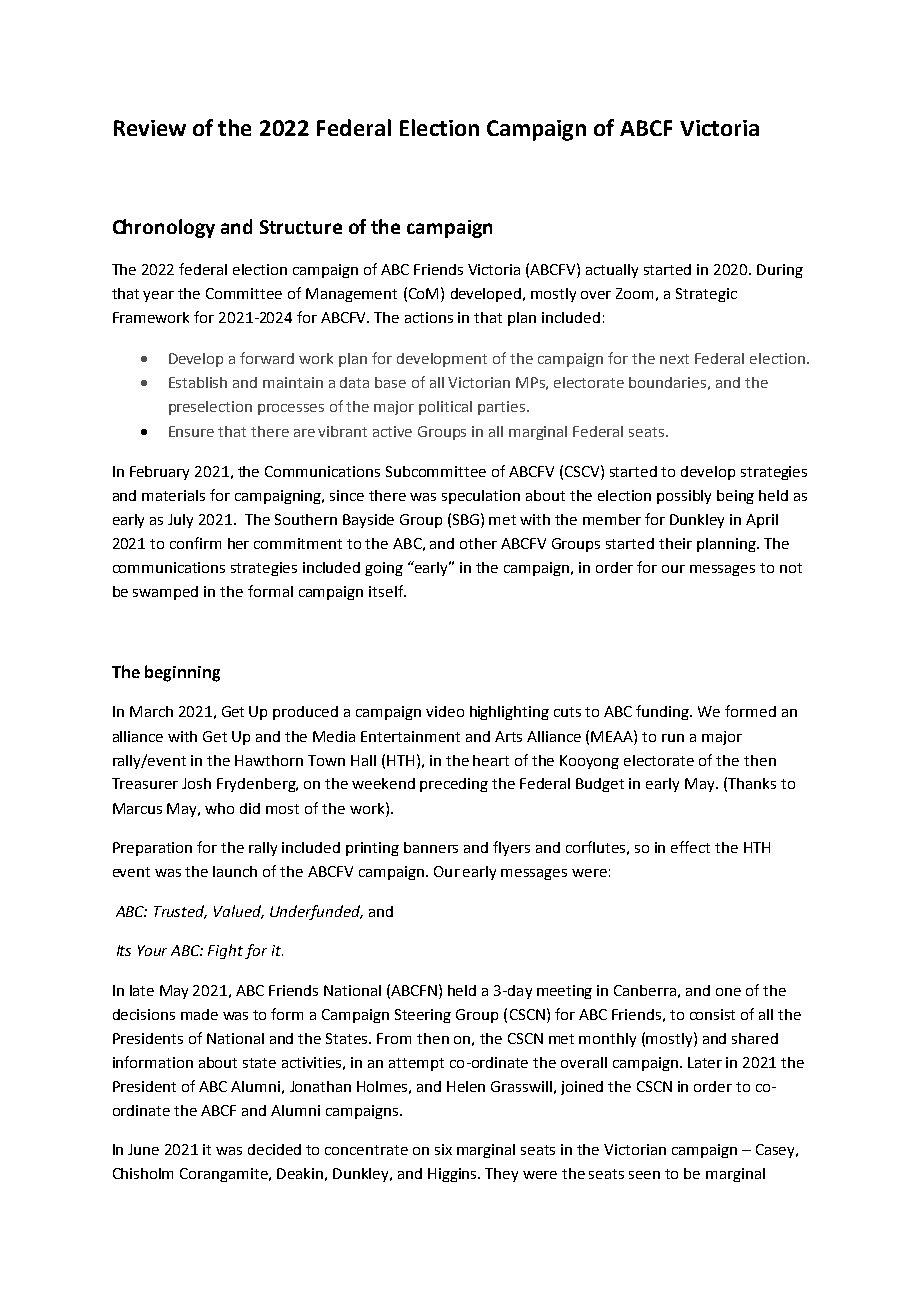 This document has height=1308, width=924. What do you see at coordinates (274, 1149) in the document?
I see `decided` at bounding box center [274, 1149].
